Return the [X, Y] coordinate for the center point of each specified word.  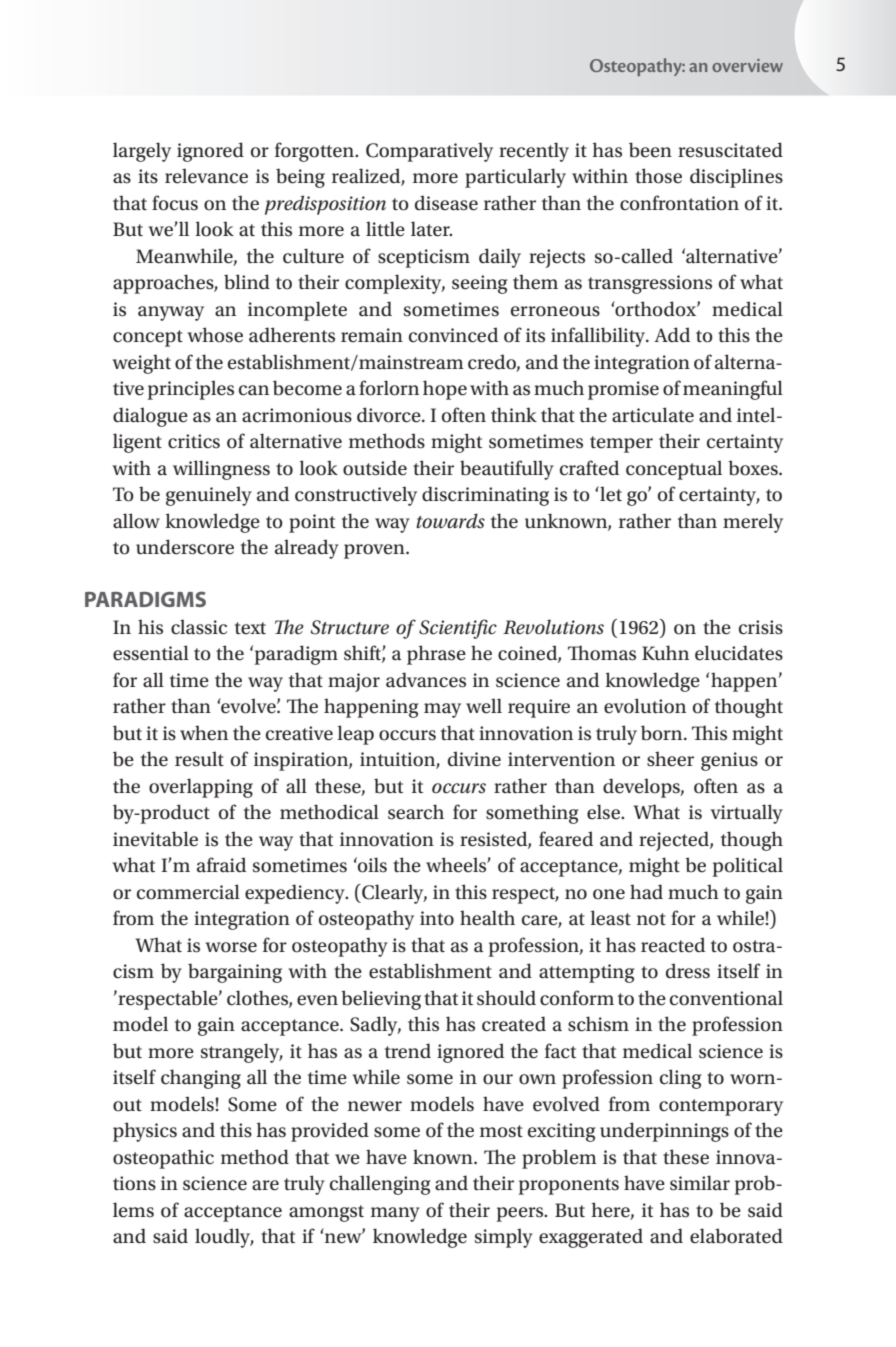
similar [700, 1183]
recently [534, 152]
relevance [206, 176]
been [650, 150]
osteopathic [163, 1159]
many [395, 1214]
